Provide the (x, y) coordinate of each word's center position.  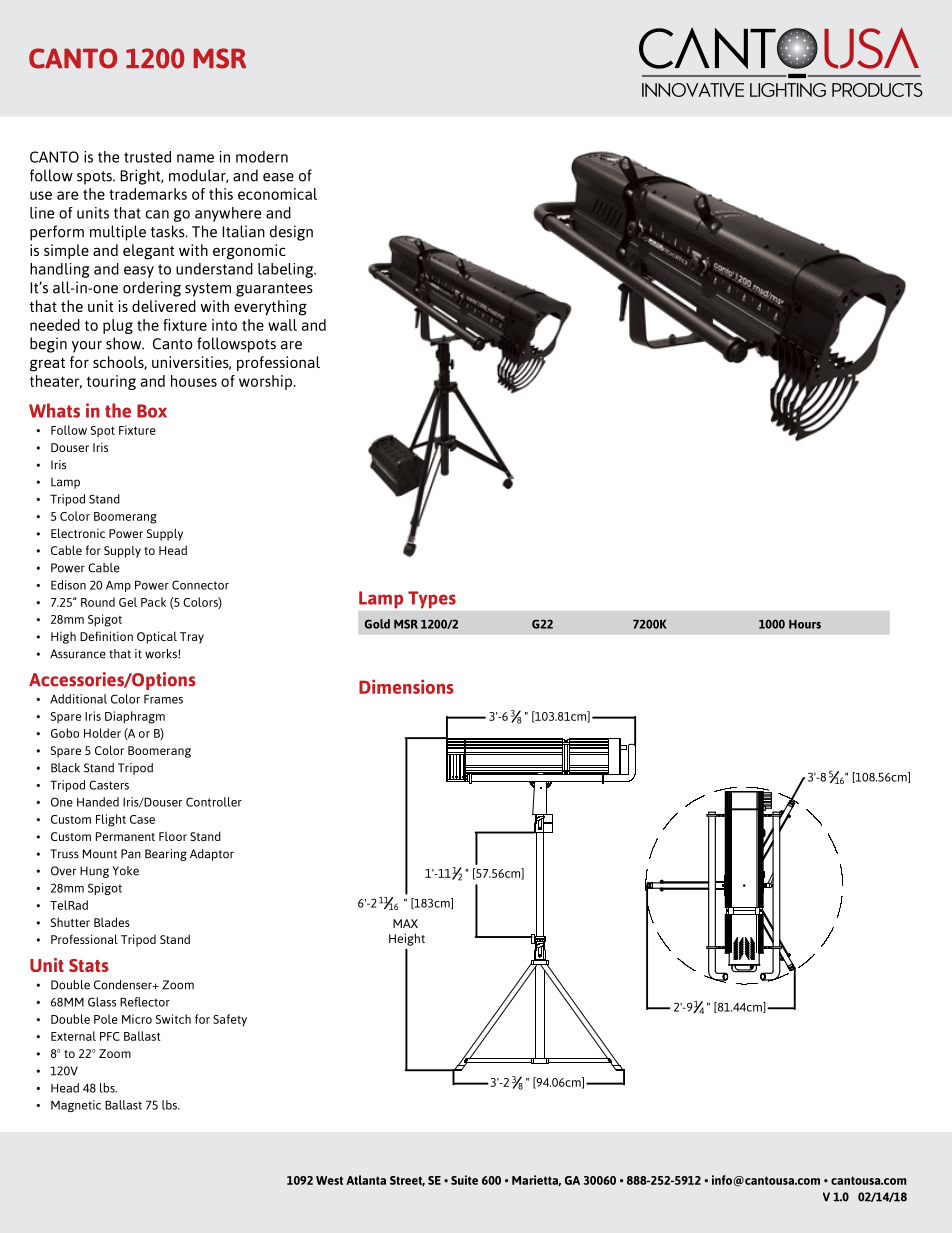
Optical (157, 637)
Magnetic (76, 1106)
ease (278, 177)
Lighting (788, 90)
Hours (805, 624)
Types (432, 599)
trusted (147, 157)
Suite (464, 1180)
